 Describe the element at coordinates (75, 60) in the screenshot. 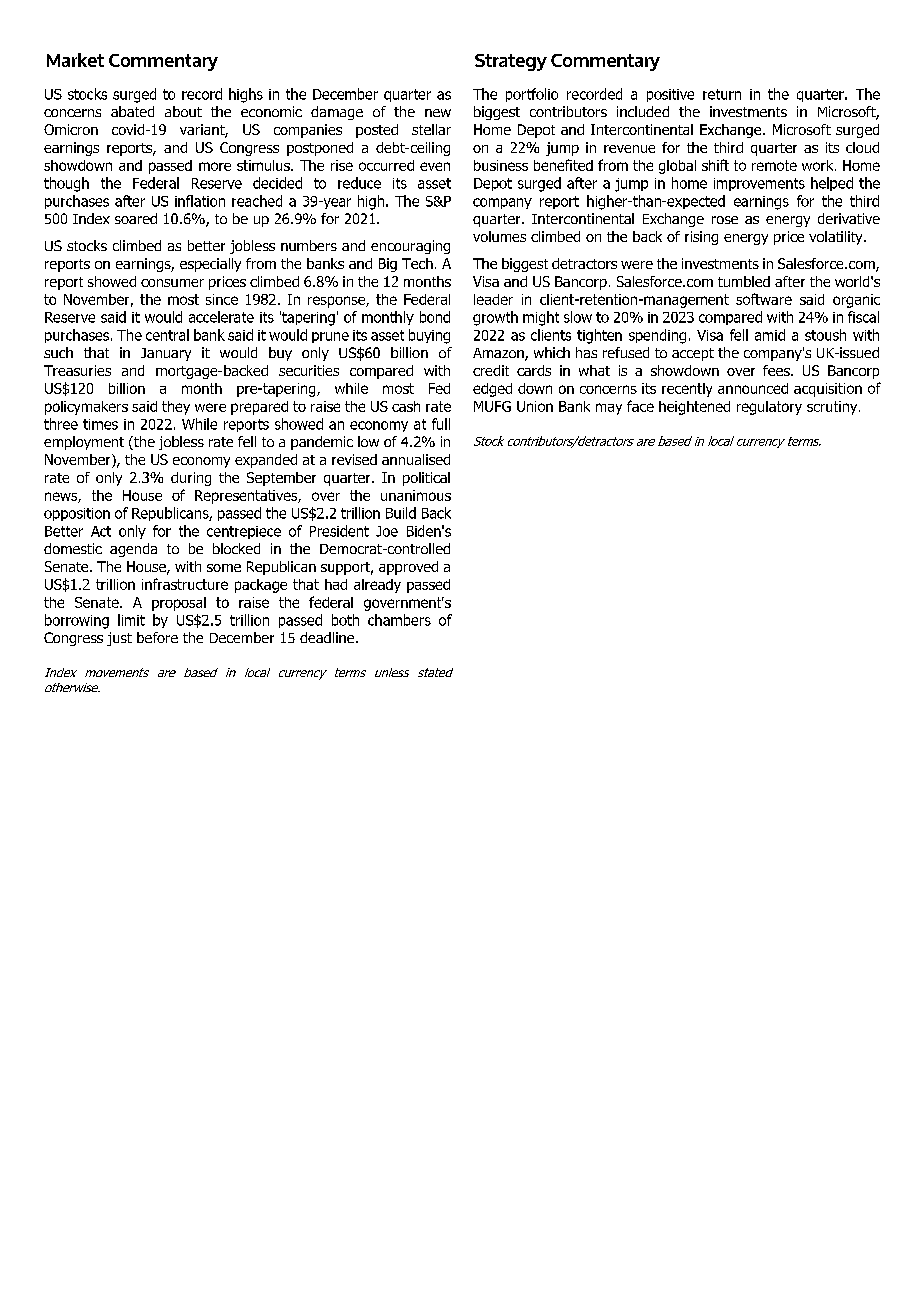

I see `Market` at that location.
